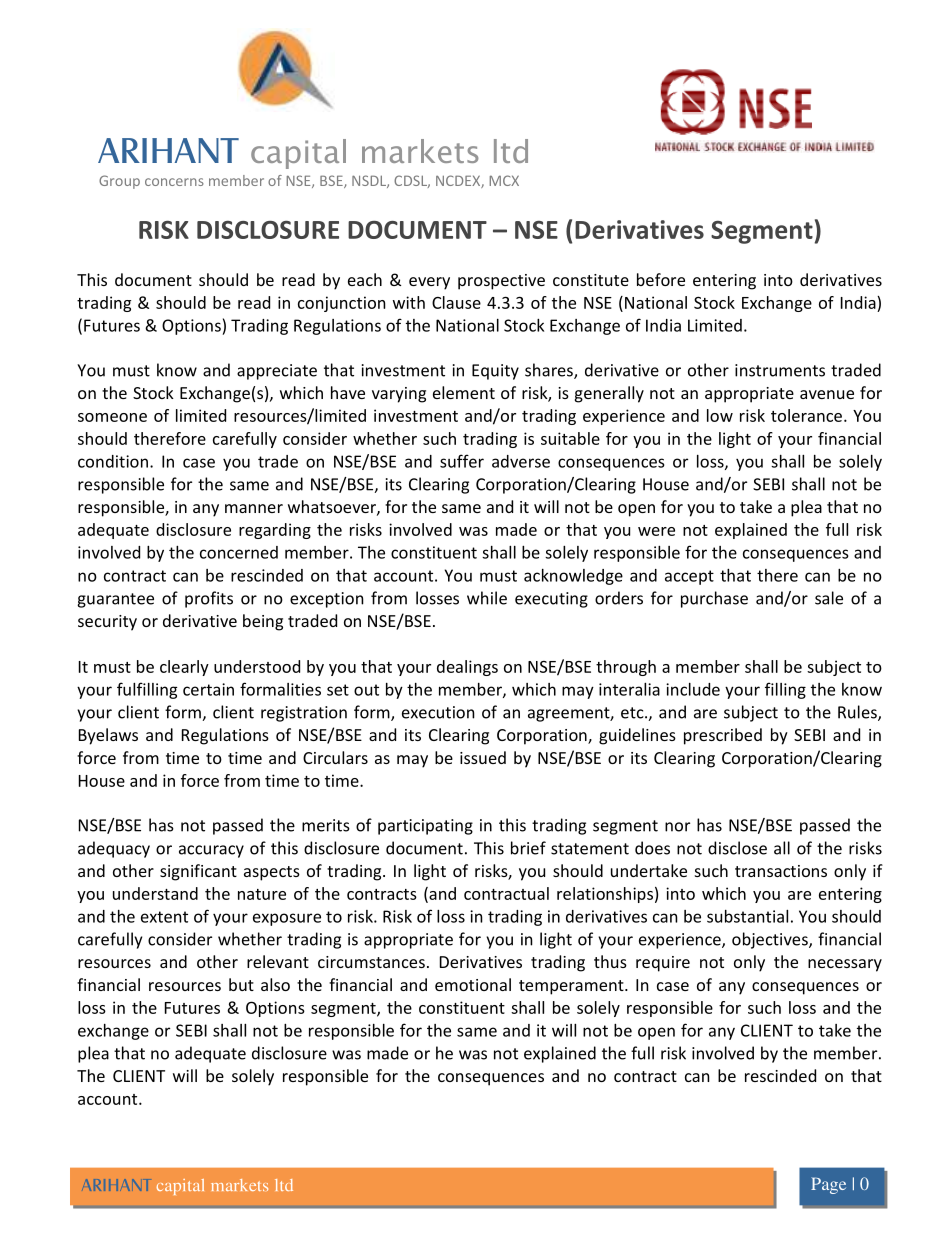 This page has width=952, height=1233. I want to click on emotional, so click(473, 984).
